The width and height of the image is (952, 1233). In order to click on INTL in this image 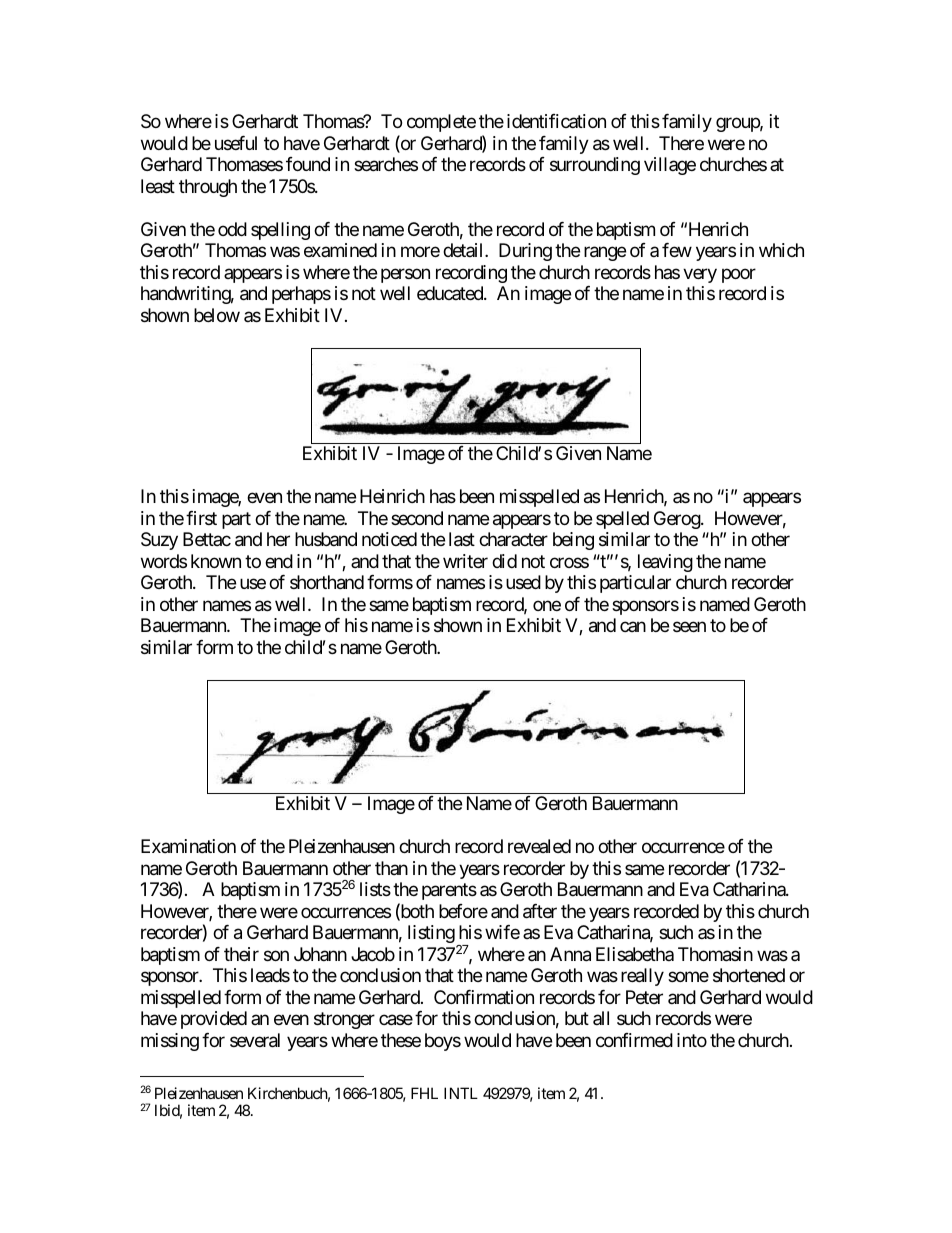, I will do `click(461, 1093)`.
